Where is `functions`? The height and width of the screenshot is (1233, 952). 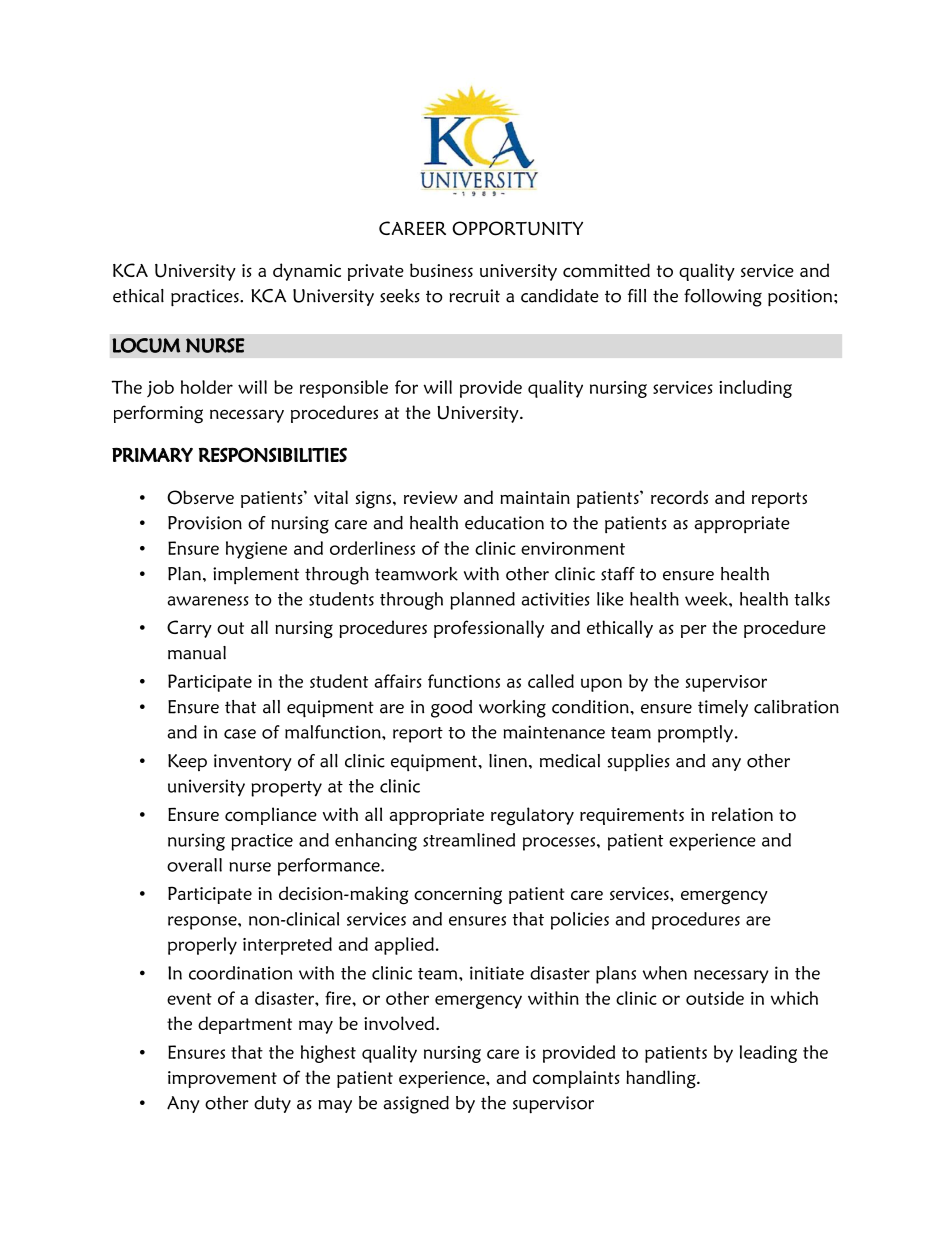
functions is located at coordinates (464, 681).
